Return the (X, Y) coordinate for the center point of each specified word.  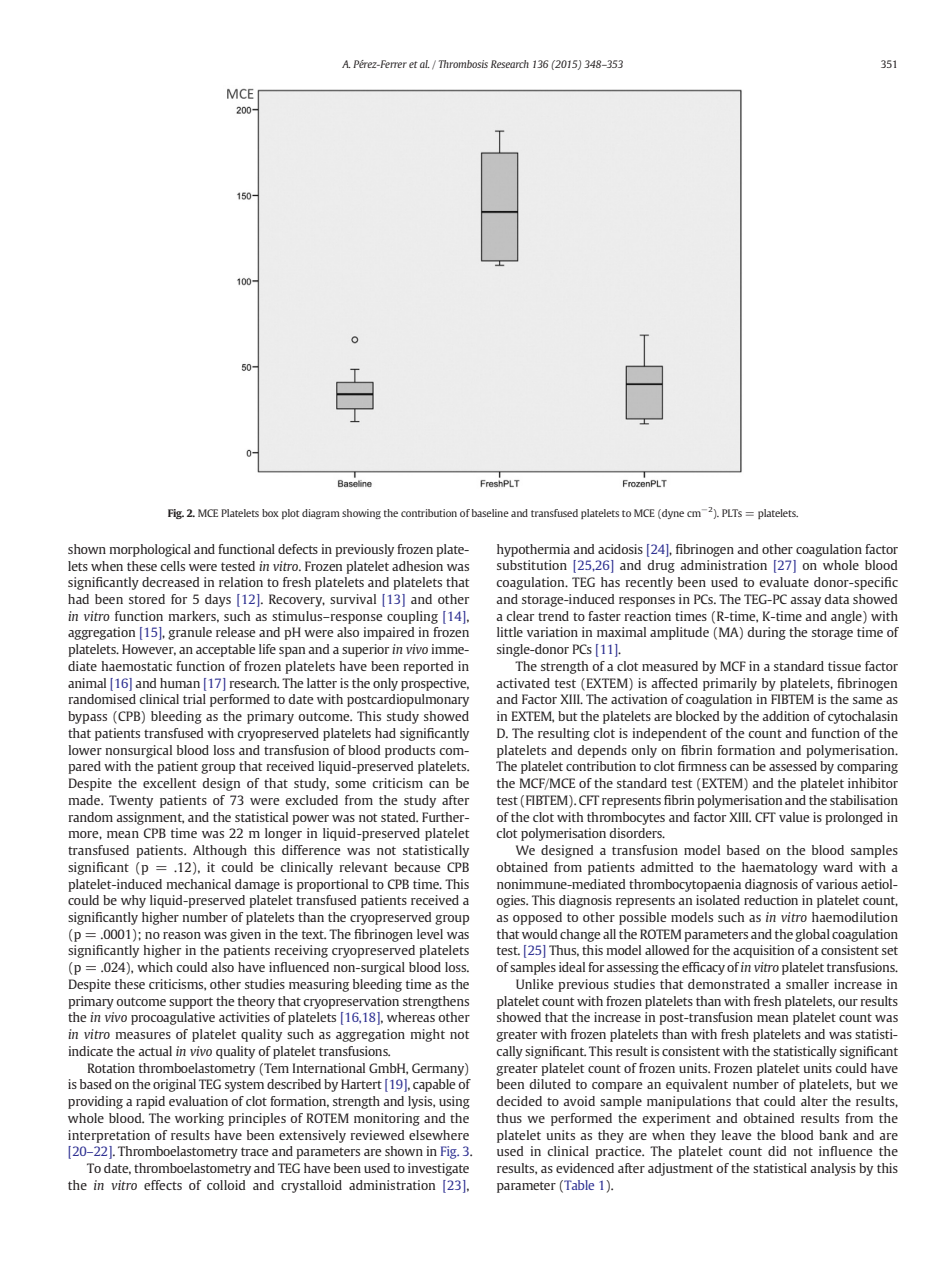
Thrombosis (463, 64)
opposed (537, 918)
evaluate (784, 582)
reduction (771, 900)
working (199, 1119)
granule (190, 633)
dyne (672, 514)
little (510, 632)
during (766, 633)
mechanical (199, 884)
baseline (490, 513)
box (270, 513)
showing (361, 514)
